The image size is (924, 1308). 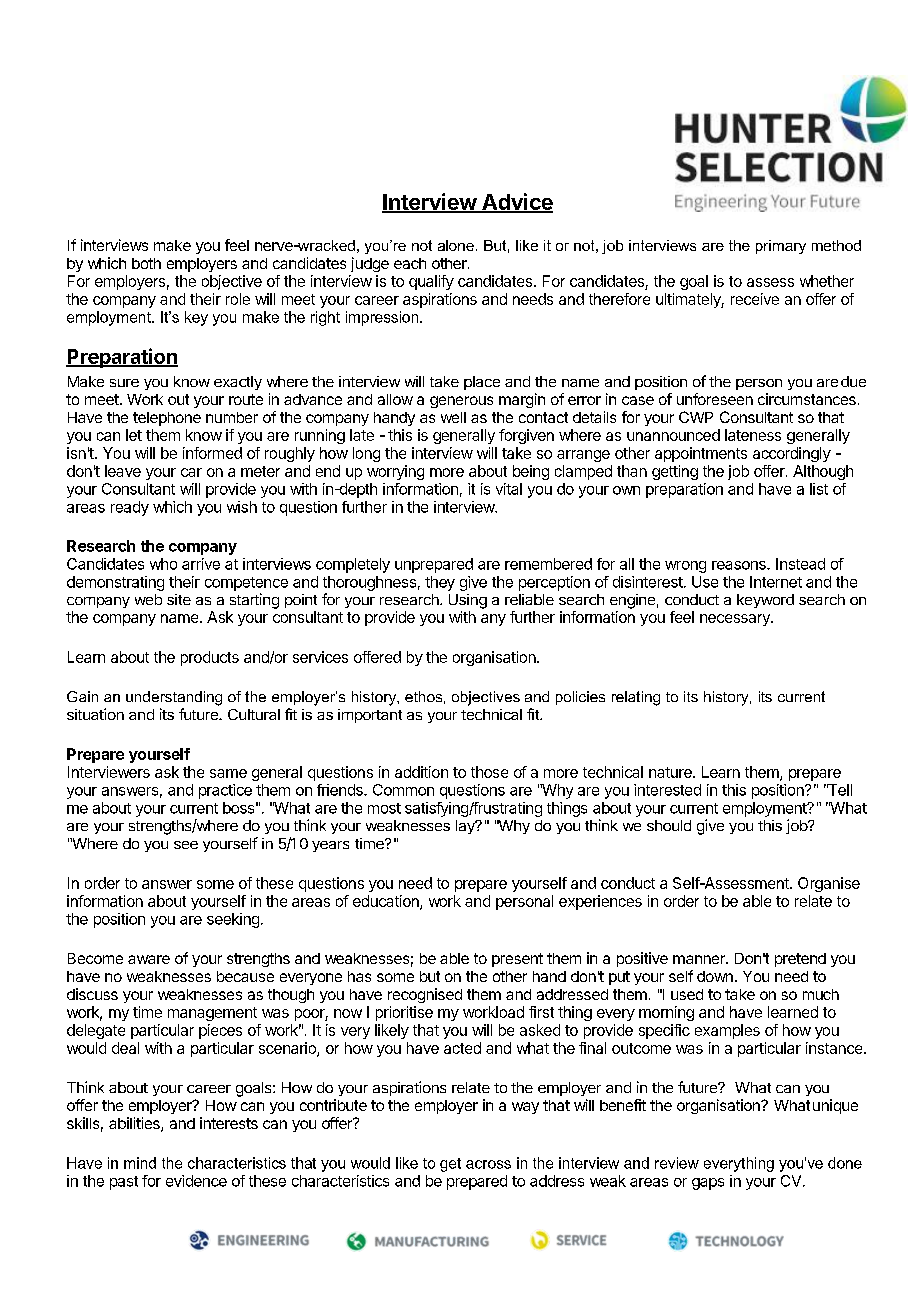 What do you see at coordinates (781, 247) in the screenshot?
I see `primary` at bounding box center [781, 247].
